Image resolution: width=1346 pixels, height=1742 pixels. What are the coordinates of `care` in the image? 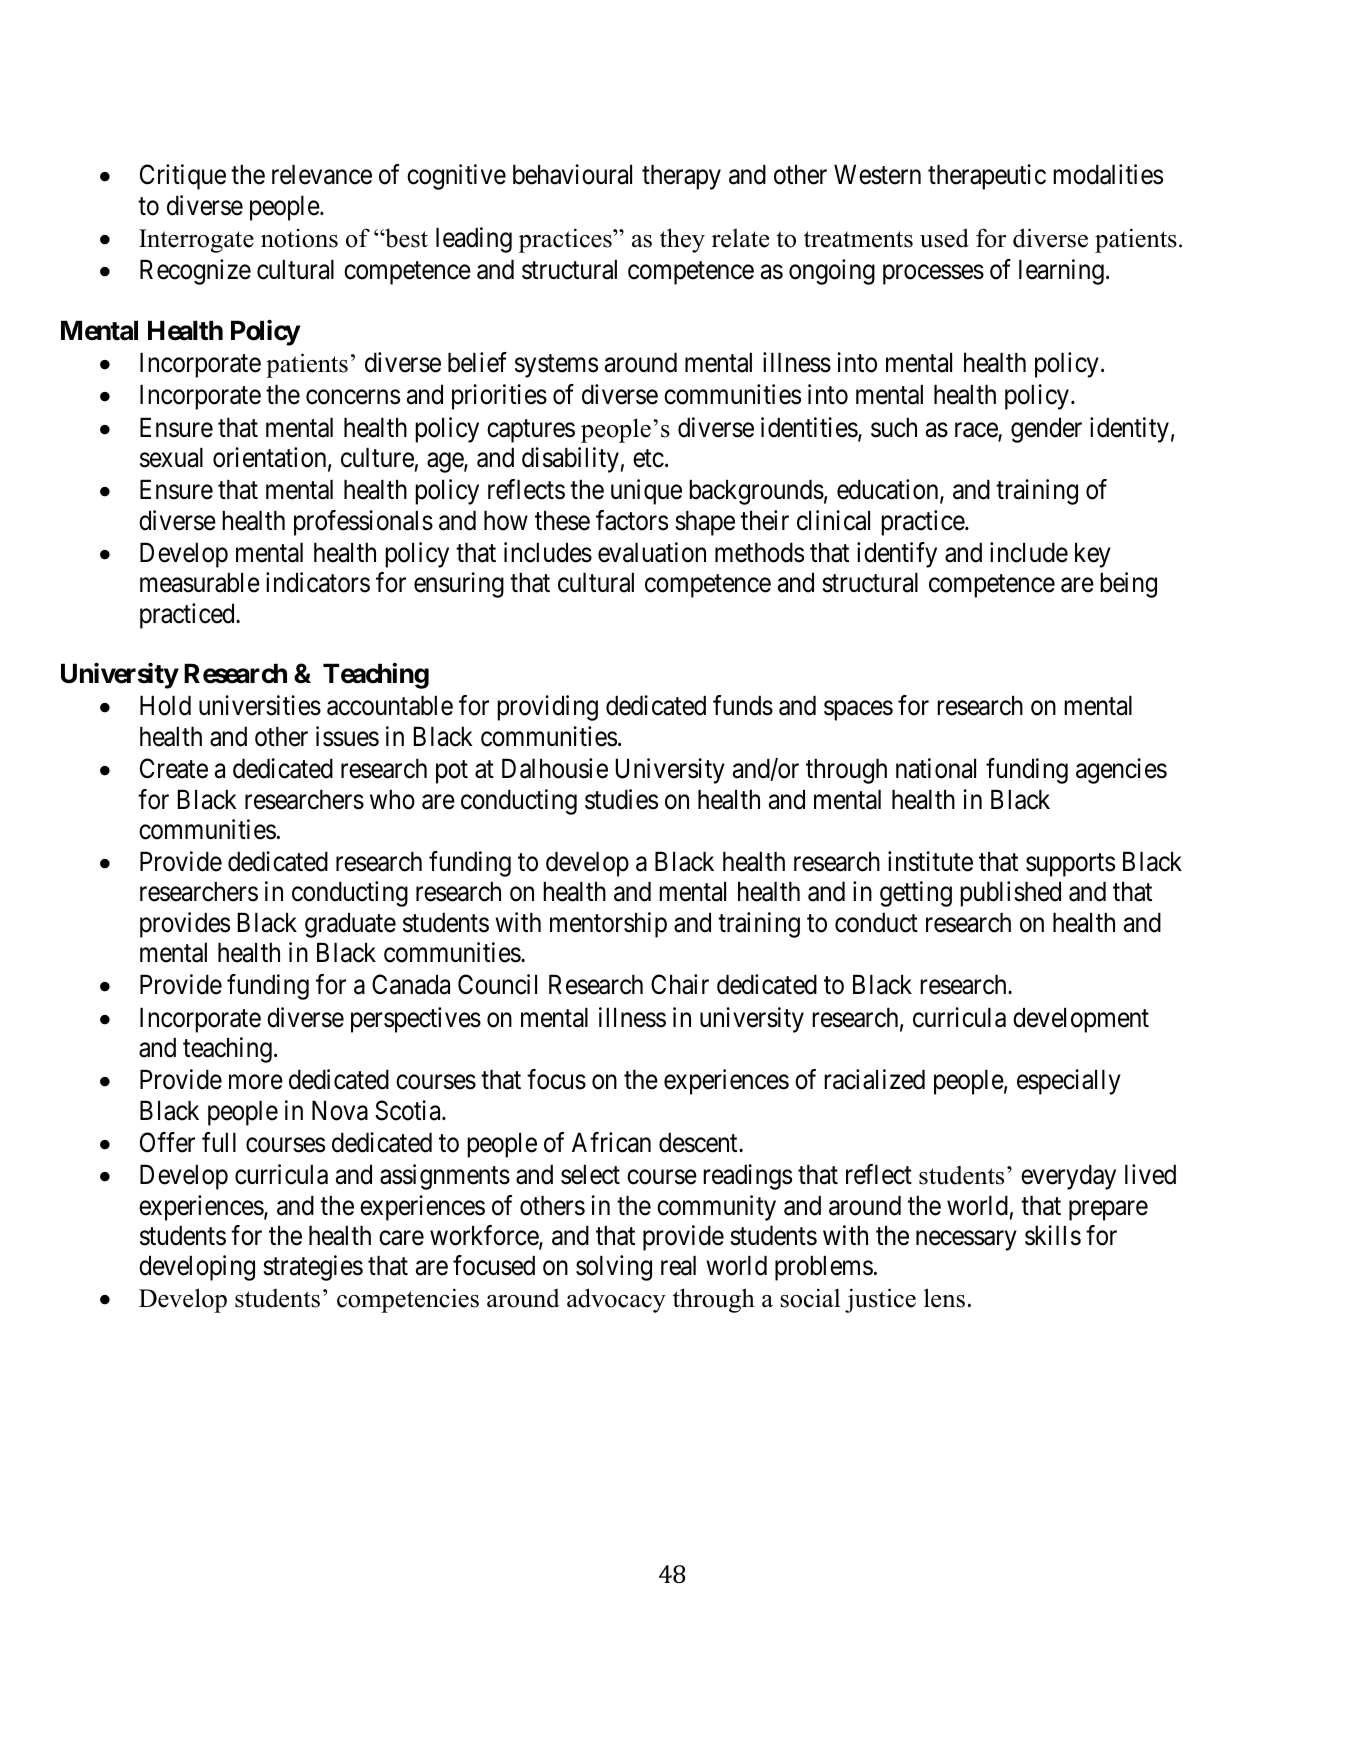 It's located at (401, 1238).
